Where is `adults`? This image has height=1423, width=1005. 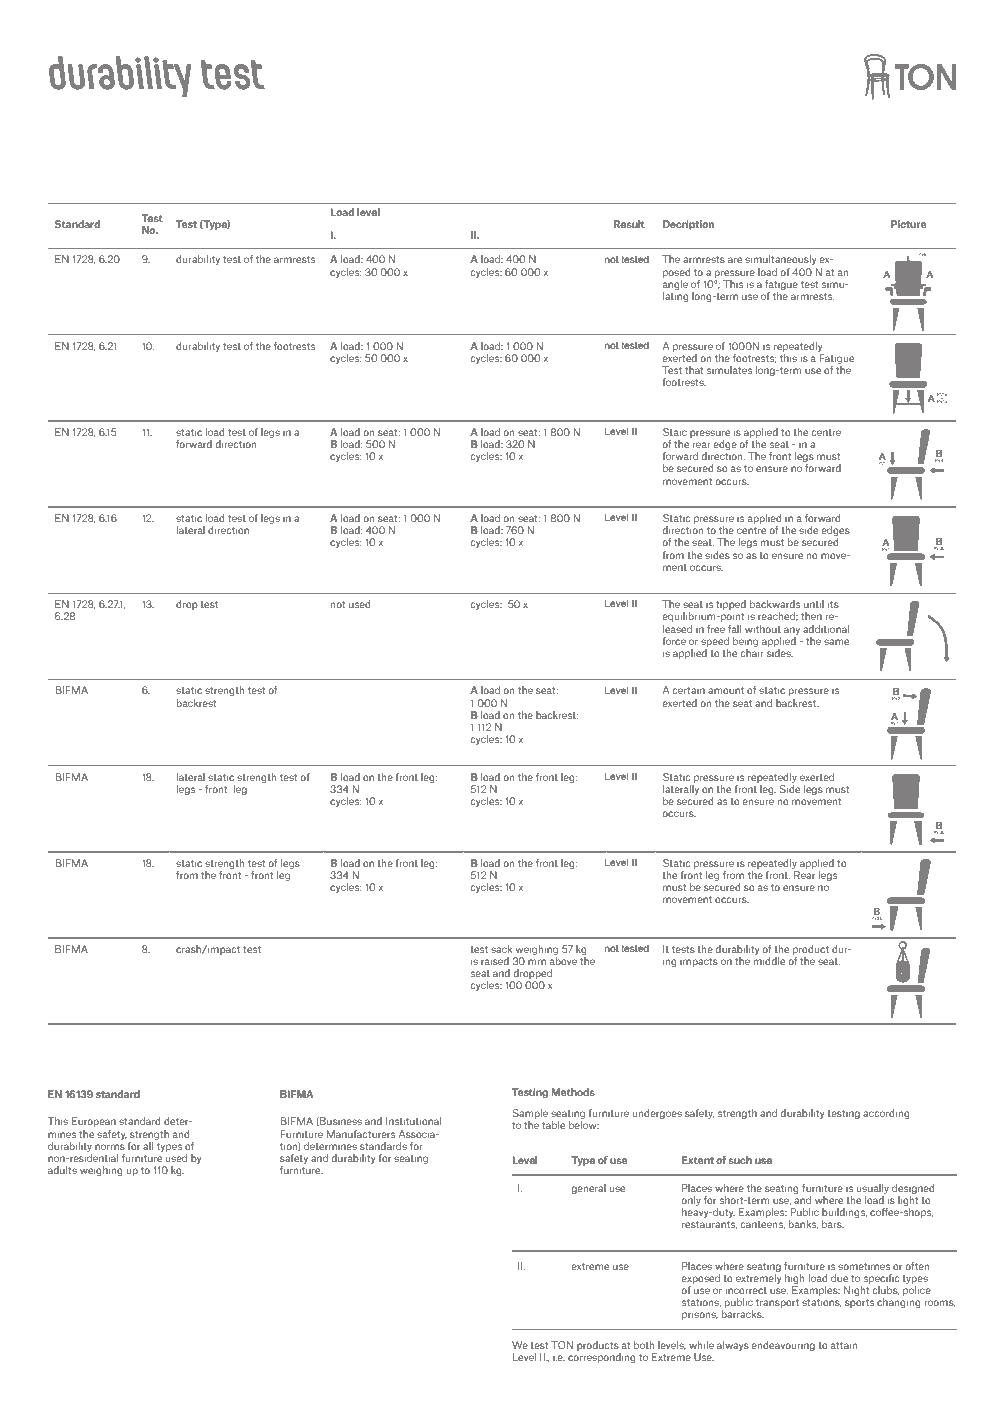 adults is located at coordinates (62, 1170).
